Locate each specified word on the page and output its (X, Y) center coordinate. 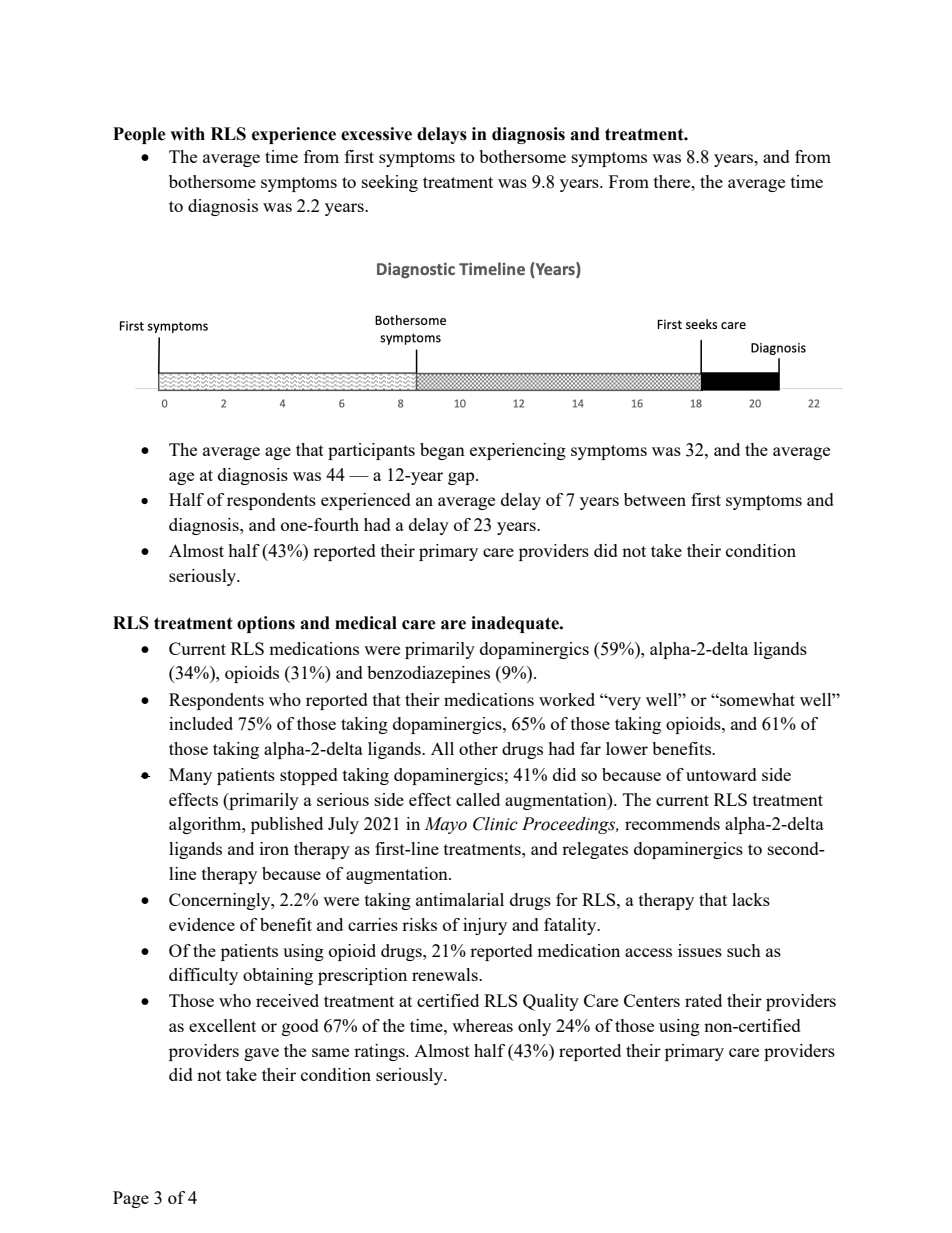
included (201, 723)
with (187, 134)
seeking (390, 183)
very (623, 703)
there (673, 181)
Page (131, 1199)
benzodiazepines (428, 674)
